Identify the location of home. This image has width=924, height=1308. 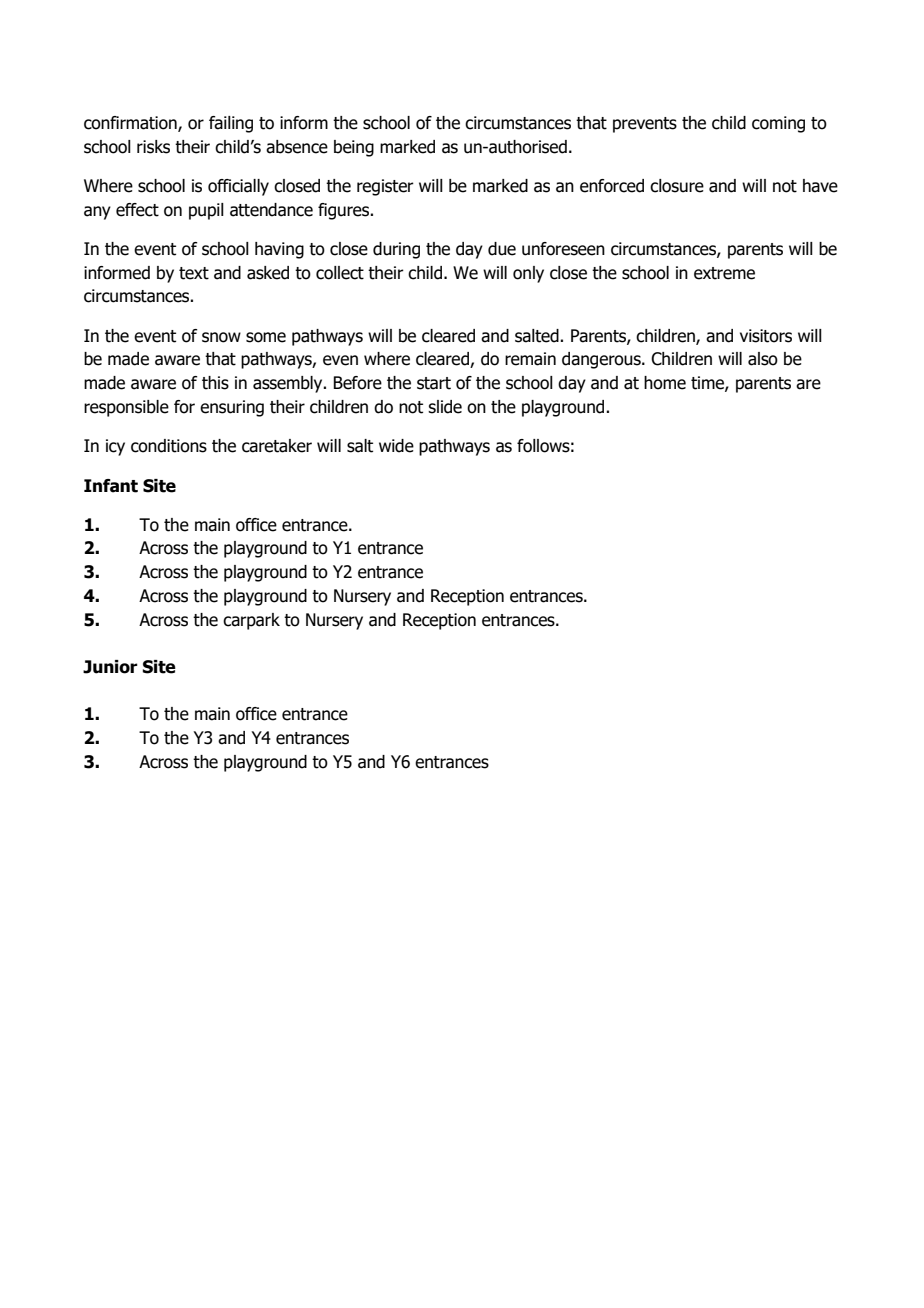
(665, 383).
